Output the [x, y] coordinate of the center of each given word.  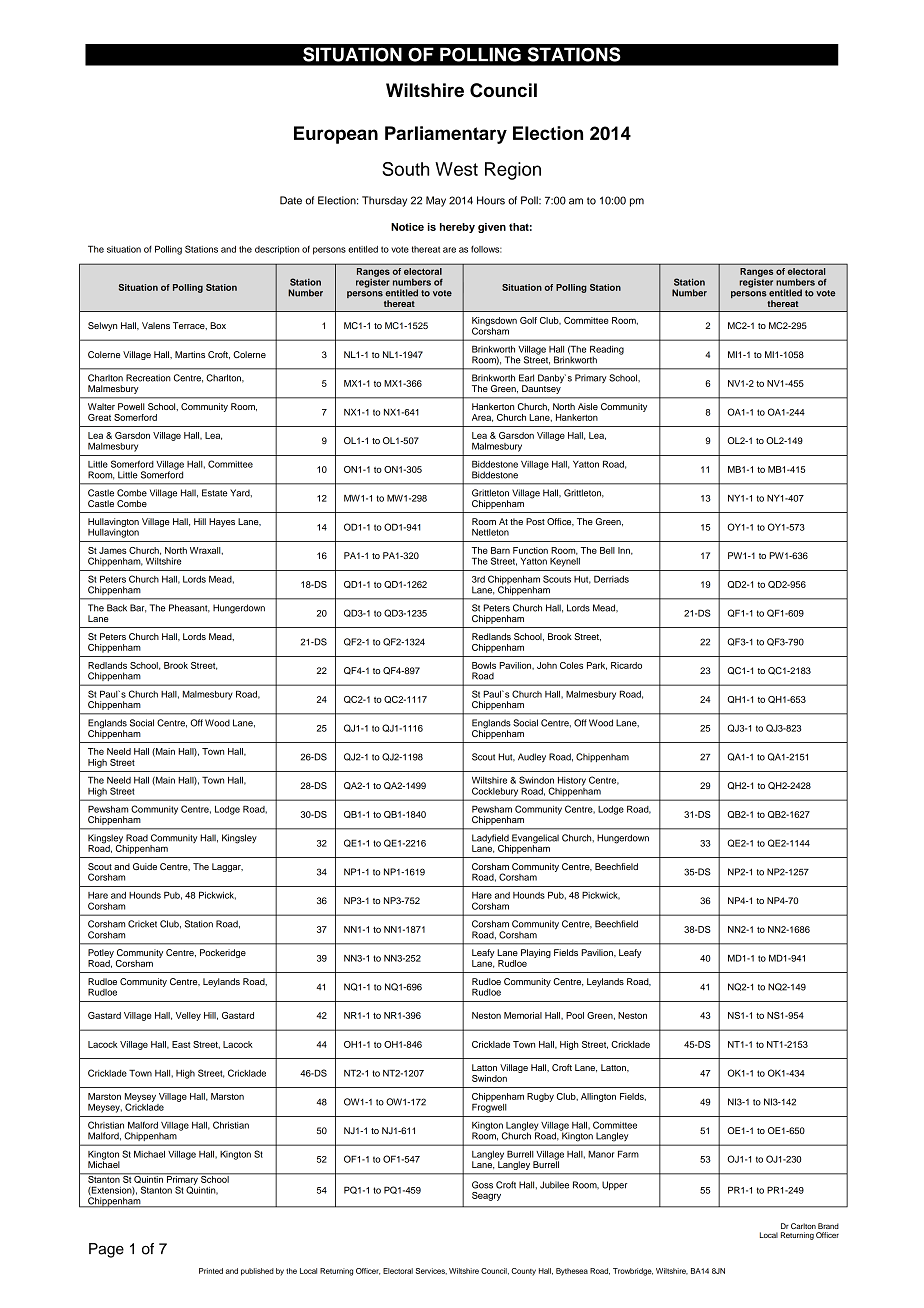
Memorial [523, 1015]
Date [291, 200]
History [572, 781]
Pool [575, 1015]
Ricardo [626, 665]
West [456, 169]
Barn [500, 550]
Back [117, 608]
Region [513, 171]
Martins [190, 354]
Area [482, 418]
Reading [607, 351]
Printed [211, 1271]
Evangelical [534, 840]
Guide [145, 866]
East [181, 1044]
